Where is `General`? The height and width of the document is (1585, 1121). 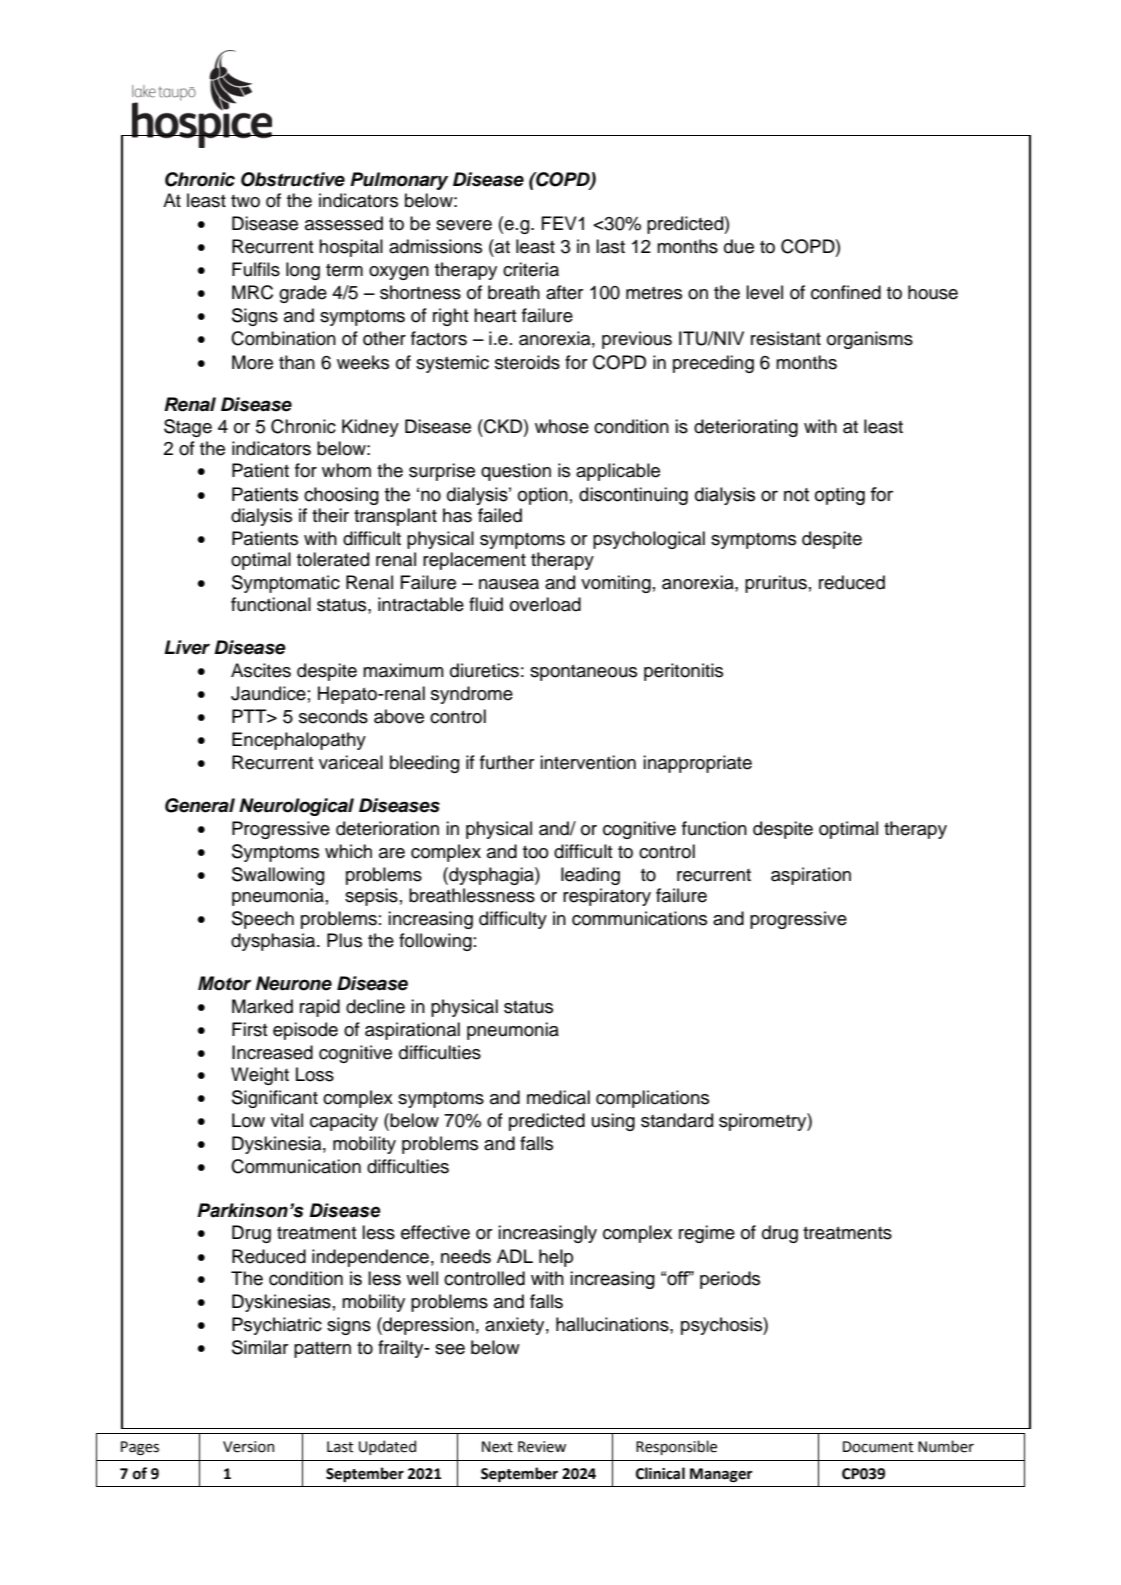
General is located at coordinates (200, 805).
